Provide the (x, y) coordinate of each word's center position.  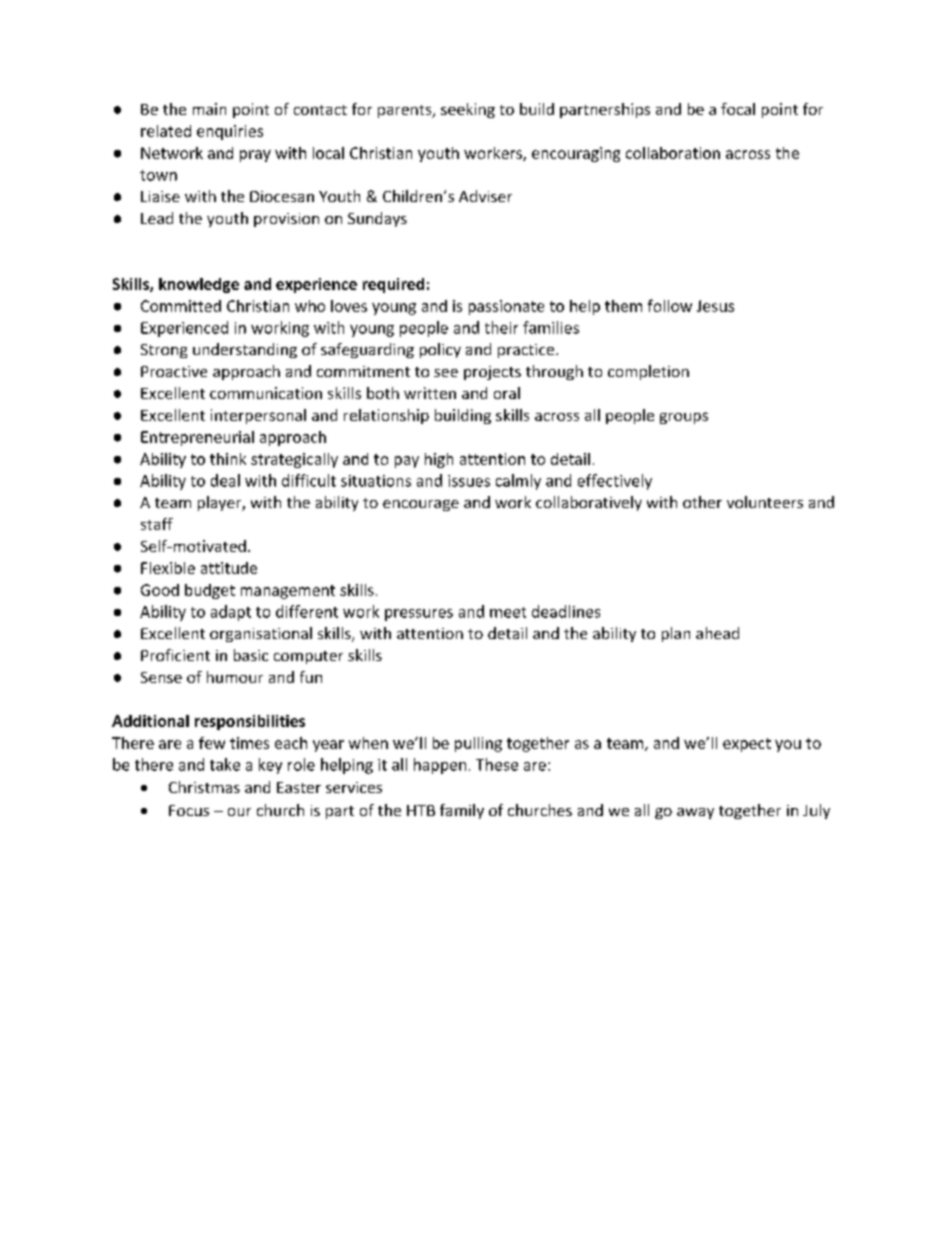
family (462, 811)
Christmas (204, 787)
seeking (468, 110)
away (695, 813)
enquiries (230, 132)
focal (738, 109)
